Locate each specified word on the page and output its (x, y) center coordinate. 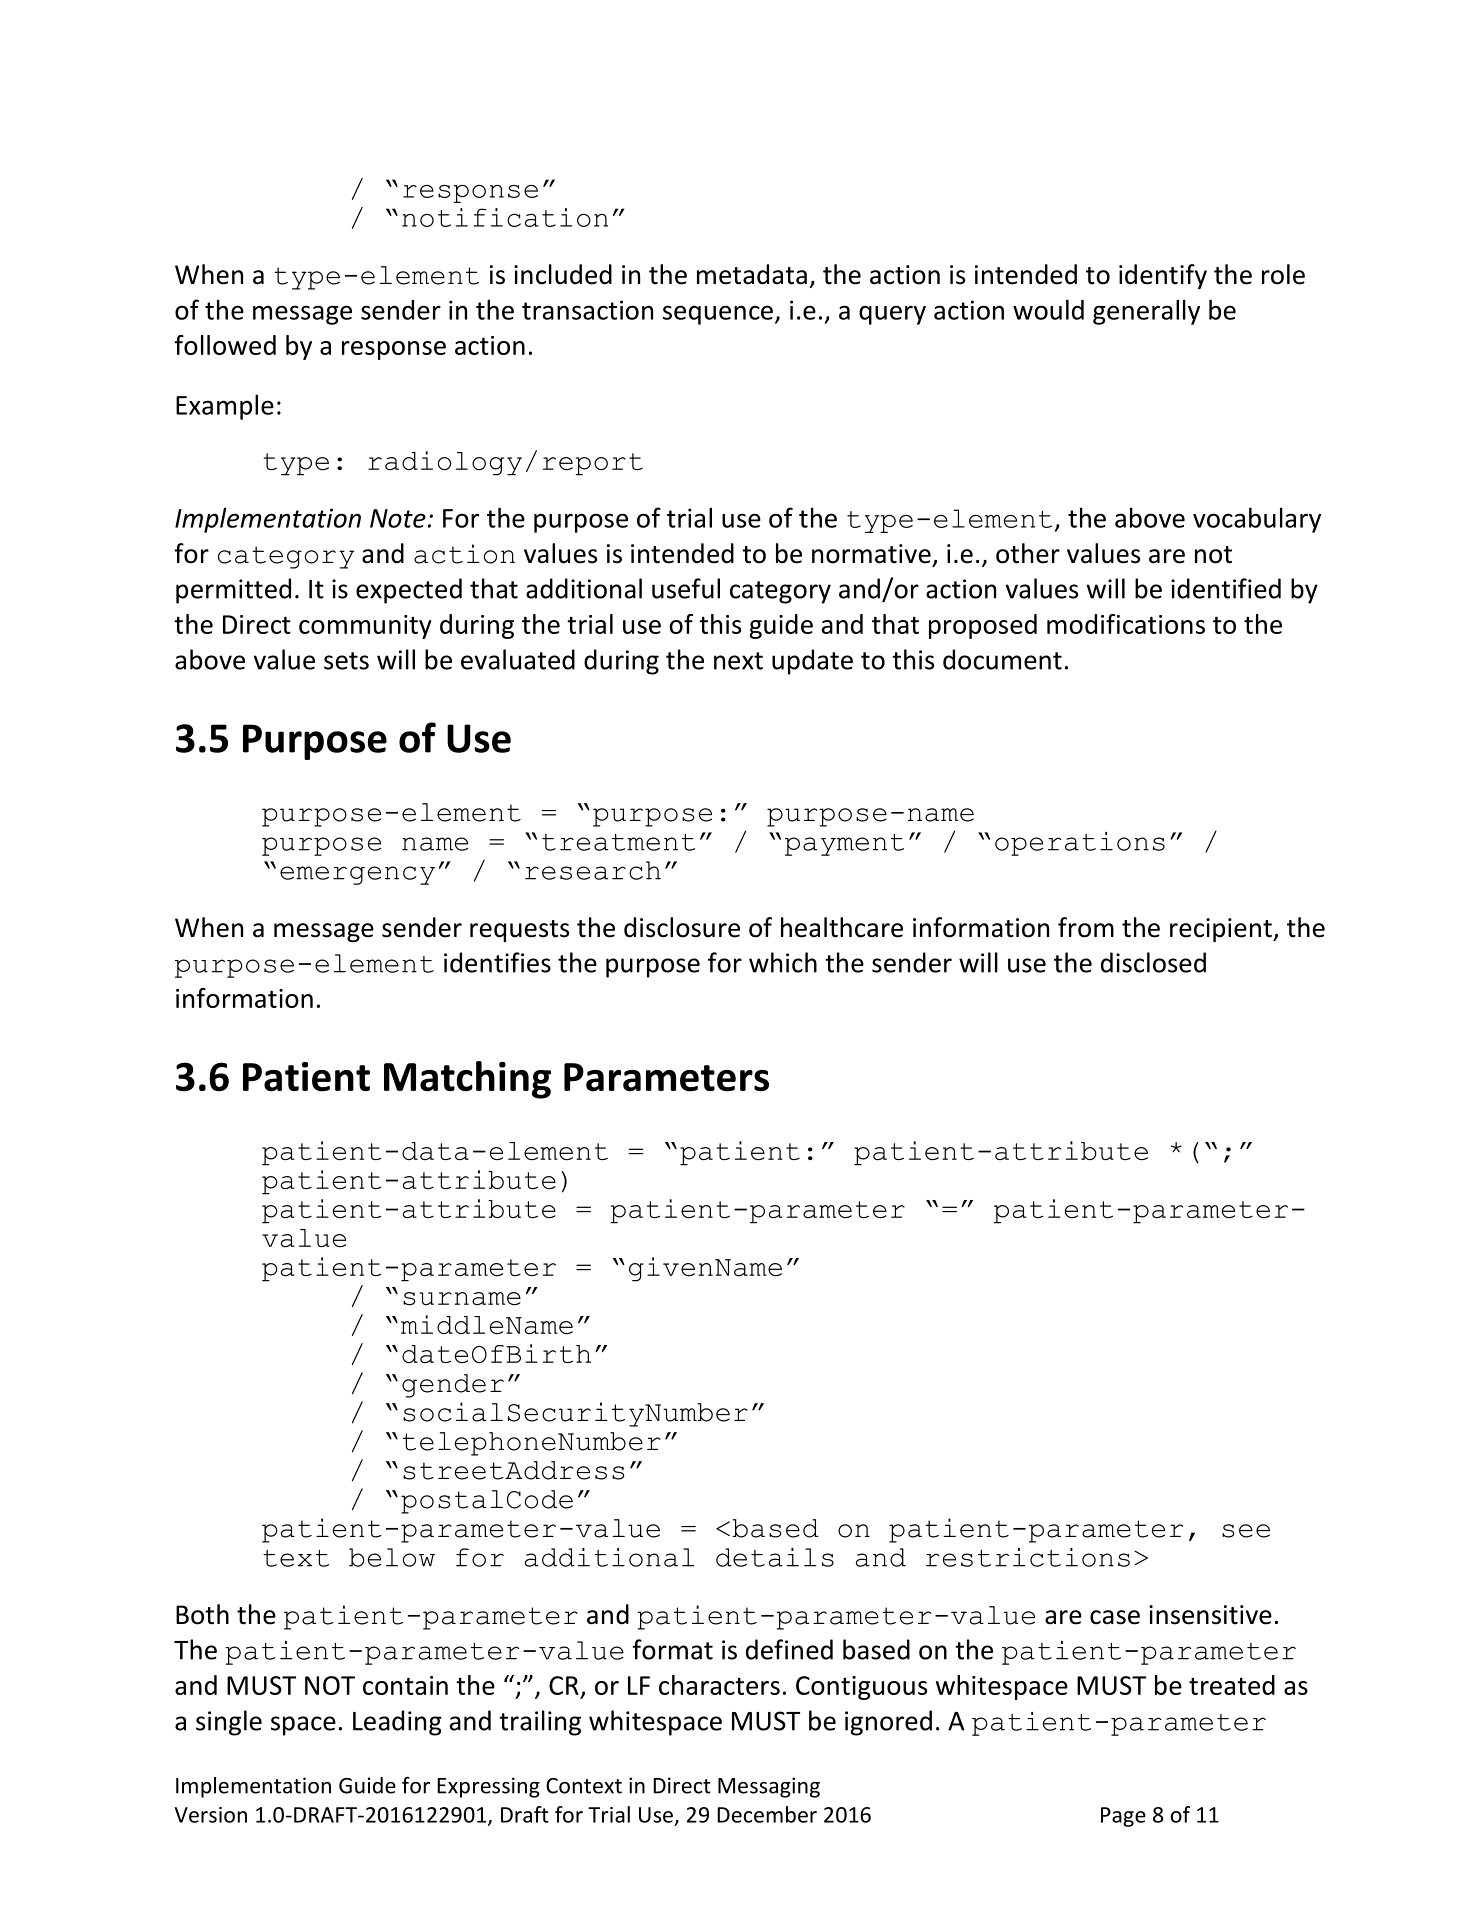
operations (1080, 844)
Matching (467, 1080)
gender (453, 1386)
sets (346, 661)
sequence (718, 315)
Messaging (769, 1787)
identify (1163, 276)
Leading (397, 1723)
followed (225, 345)
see (1246, 1531)
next (738, 661)
